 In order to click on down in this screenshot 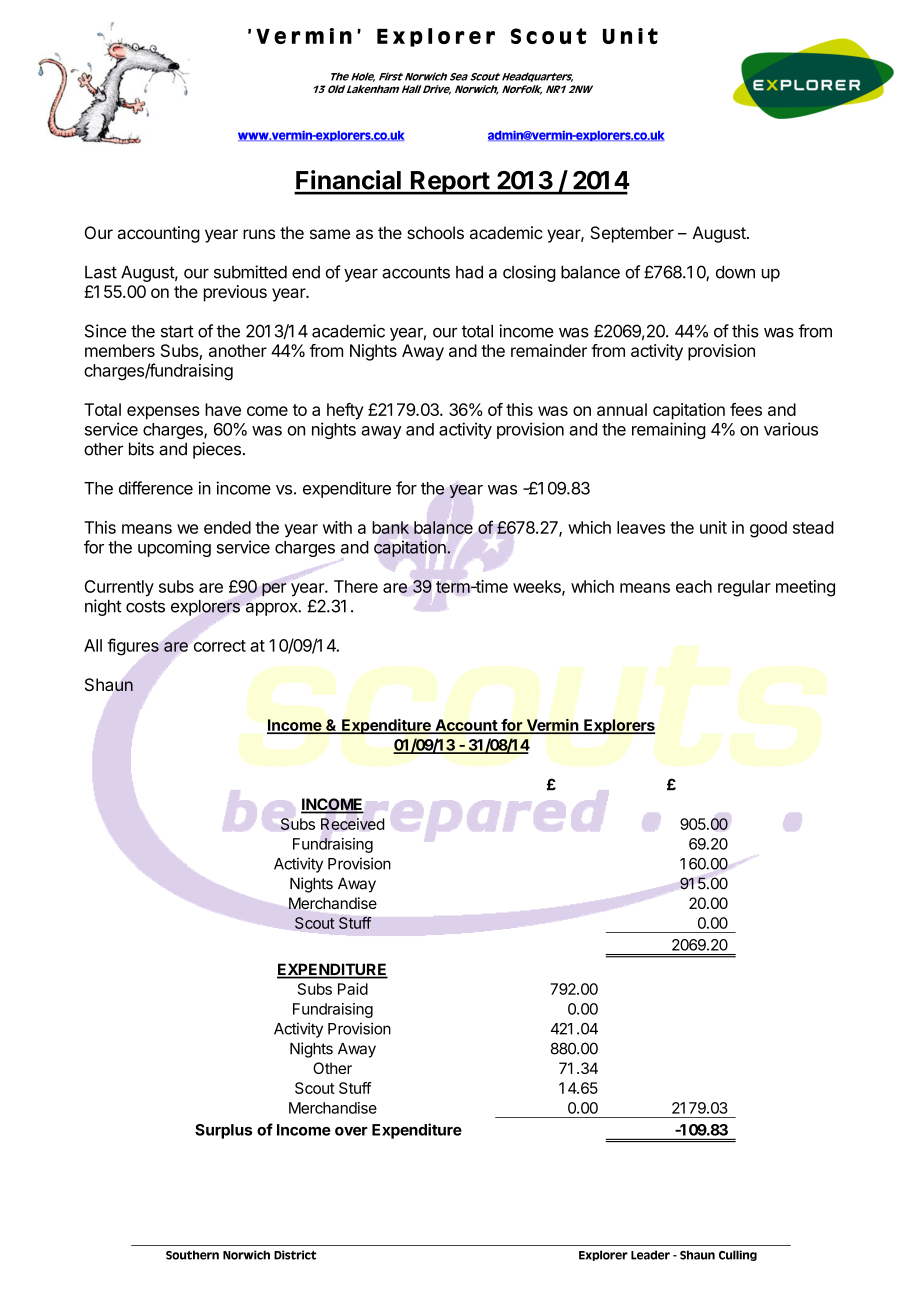, I will do `click(735, 272)`.
